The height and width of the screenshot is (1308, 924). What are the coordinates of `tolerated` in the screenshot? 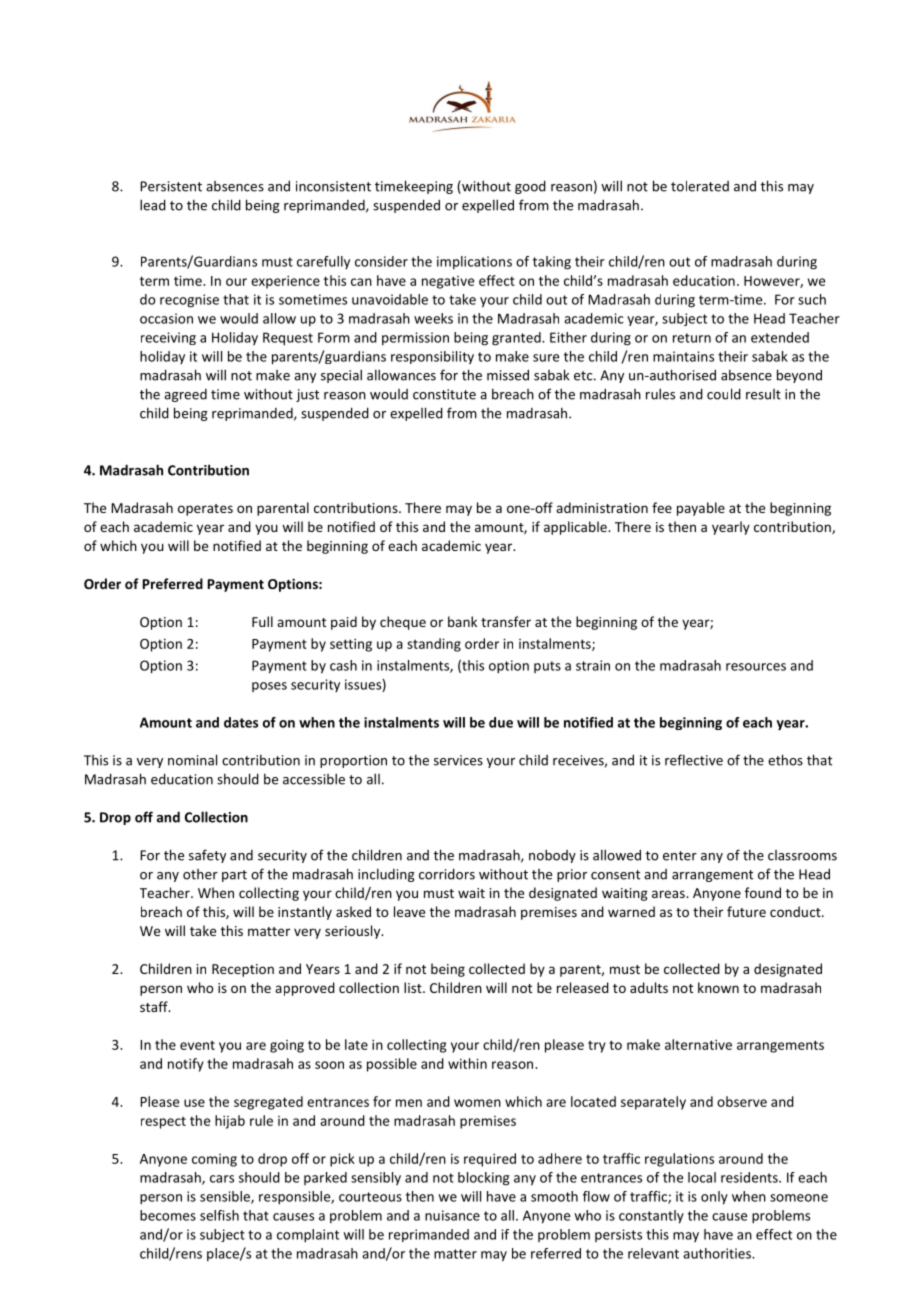 It's located at (700, 186).
